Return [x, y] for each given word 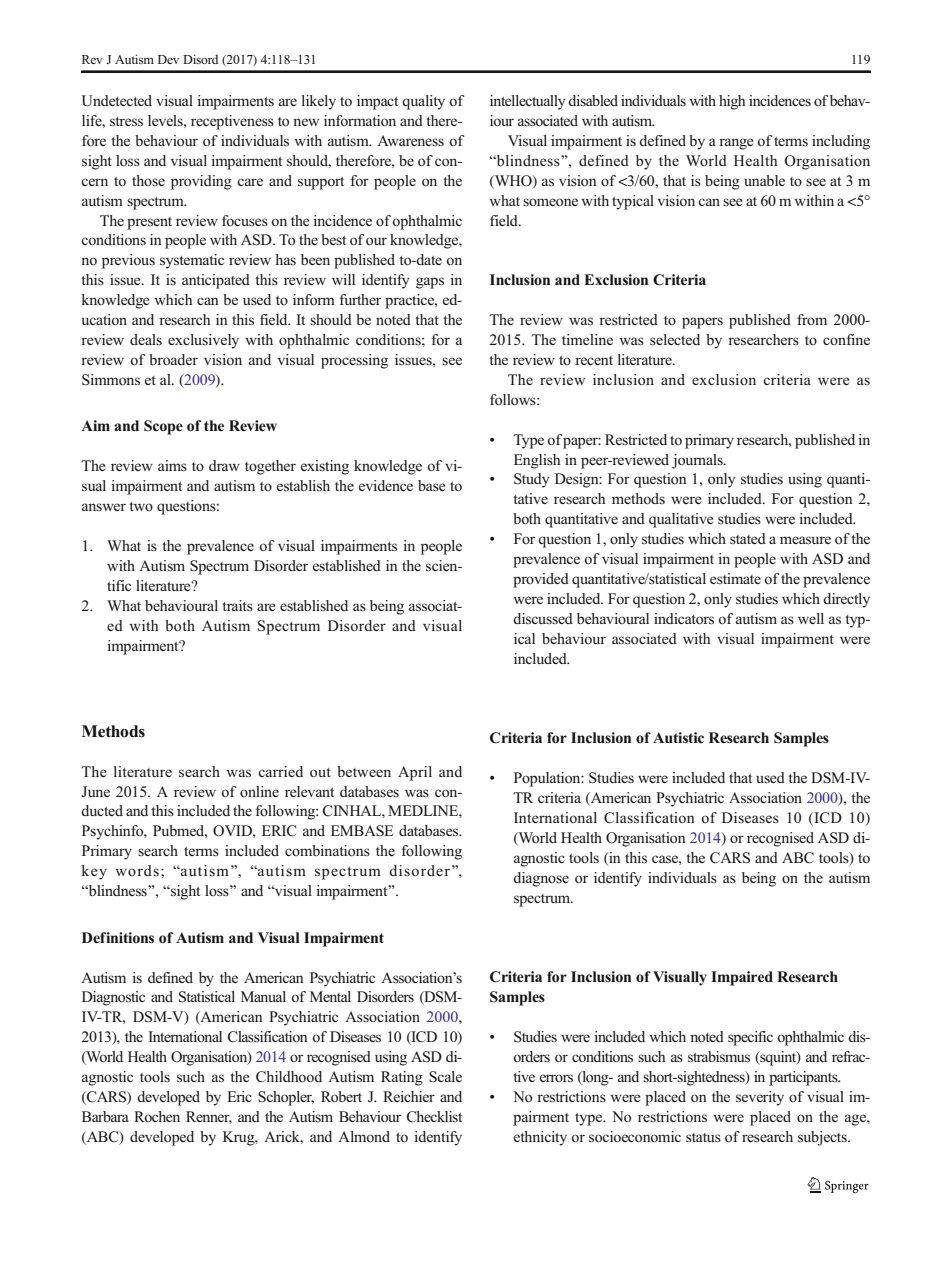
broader [173, 360]
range [736, 144]
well [811, 618]
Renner [209, 1117]
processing [354, 361]
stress [126, 122]
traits [237, 605]
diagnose [541, 879]
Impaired [742, 978]
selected [675, 339]
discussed [543, 619]
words [137, 870]
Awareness [410, 140]
